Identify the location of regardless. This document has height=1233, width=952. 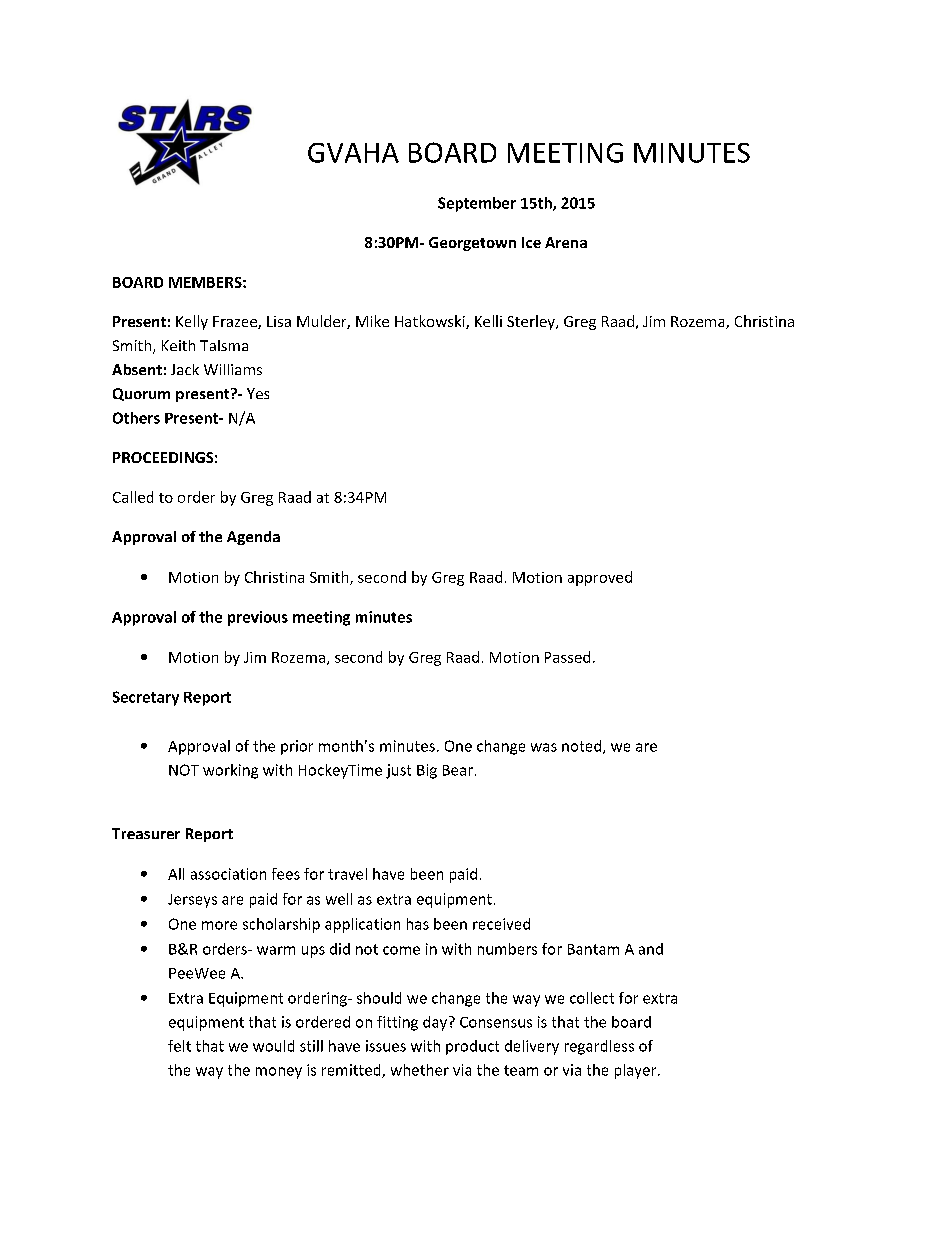
(599, 1047).
